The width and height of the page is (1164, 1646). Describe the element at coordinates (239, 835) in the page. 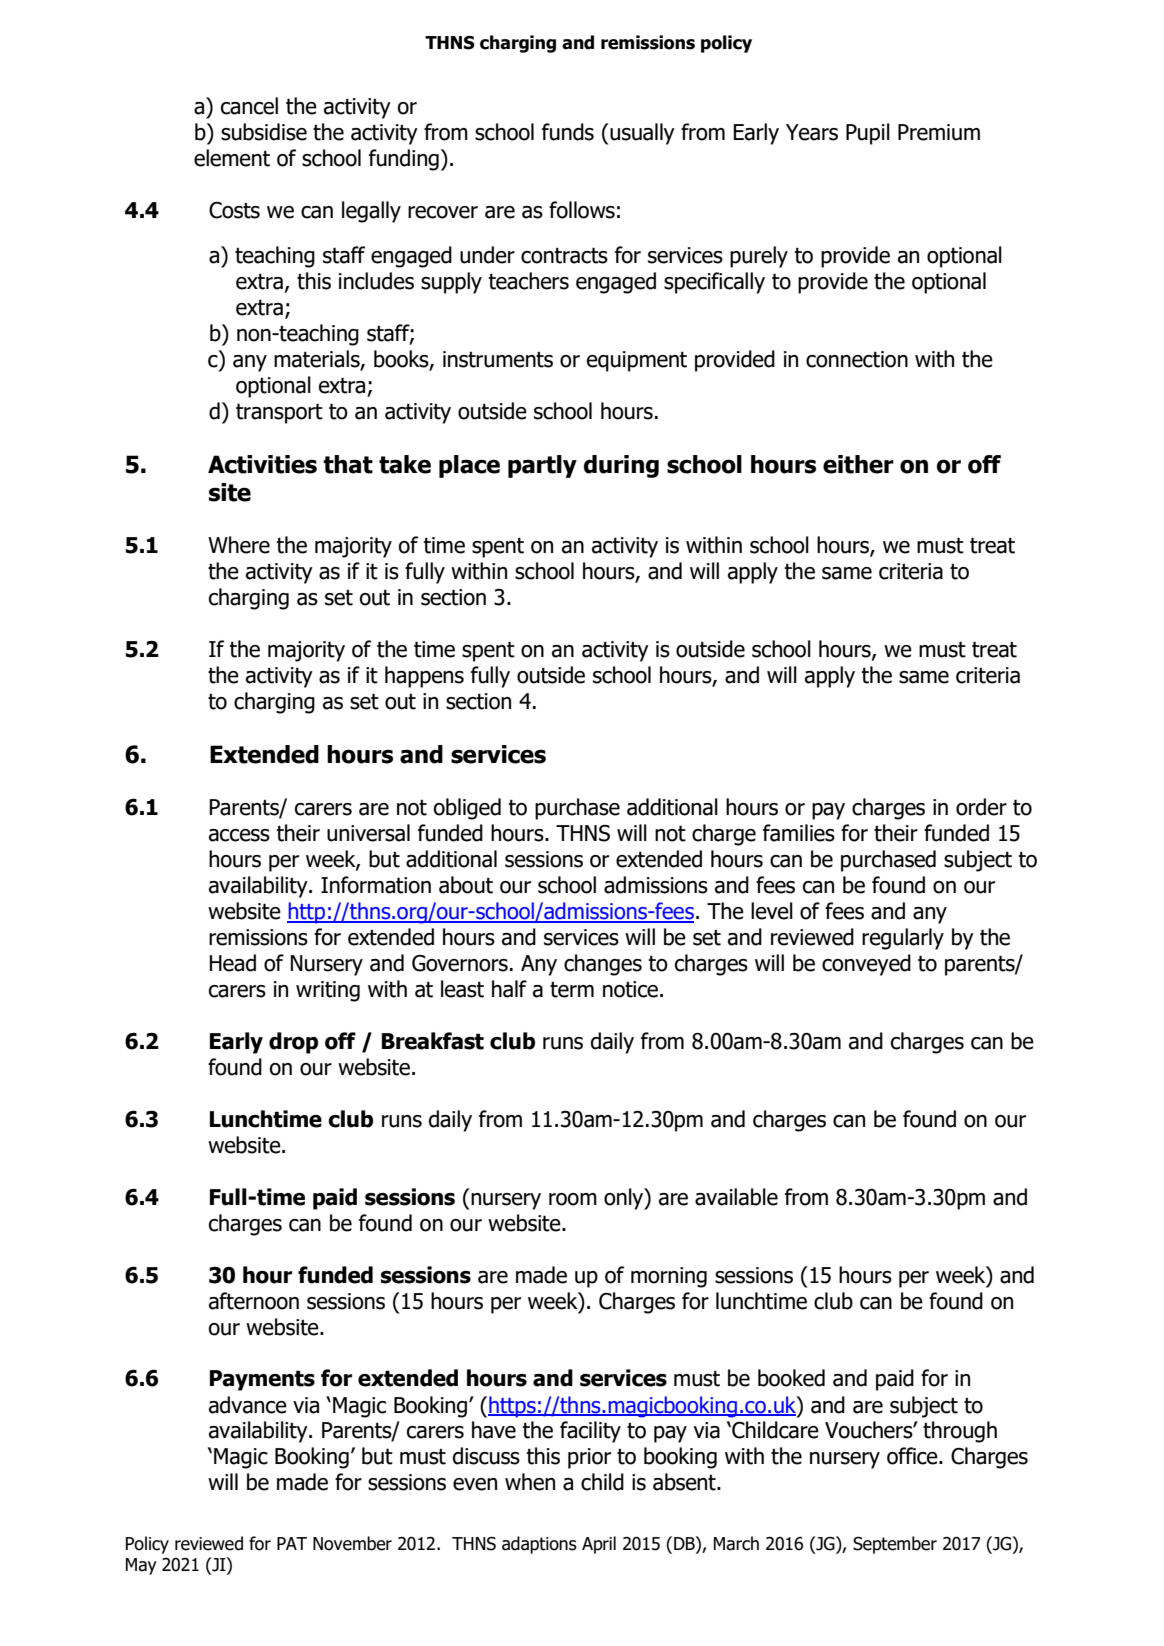

I see `access` at that location.
